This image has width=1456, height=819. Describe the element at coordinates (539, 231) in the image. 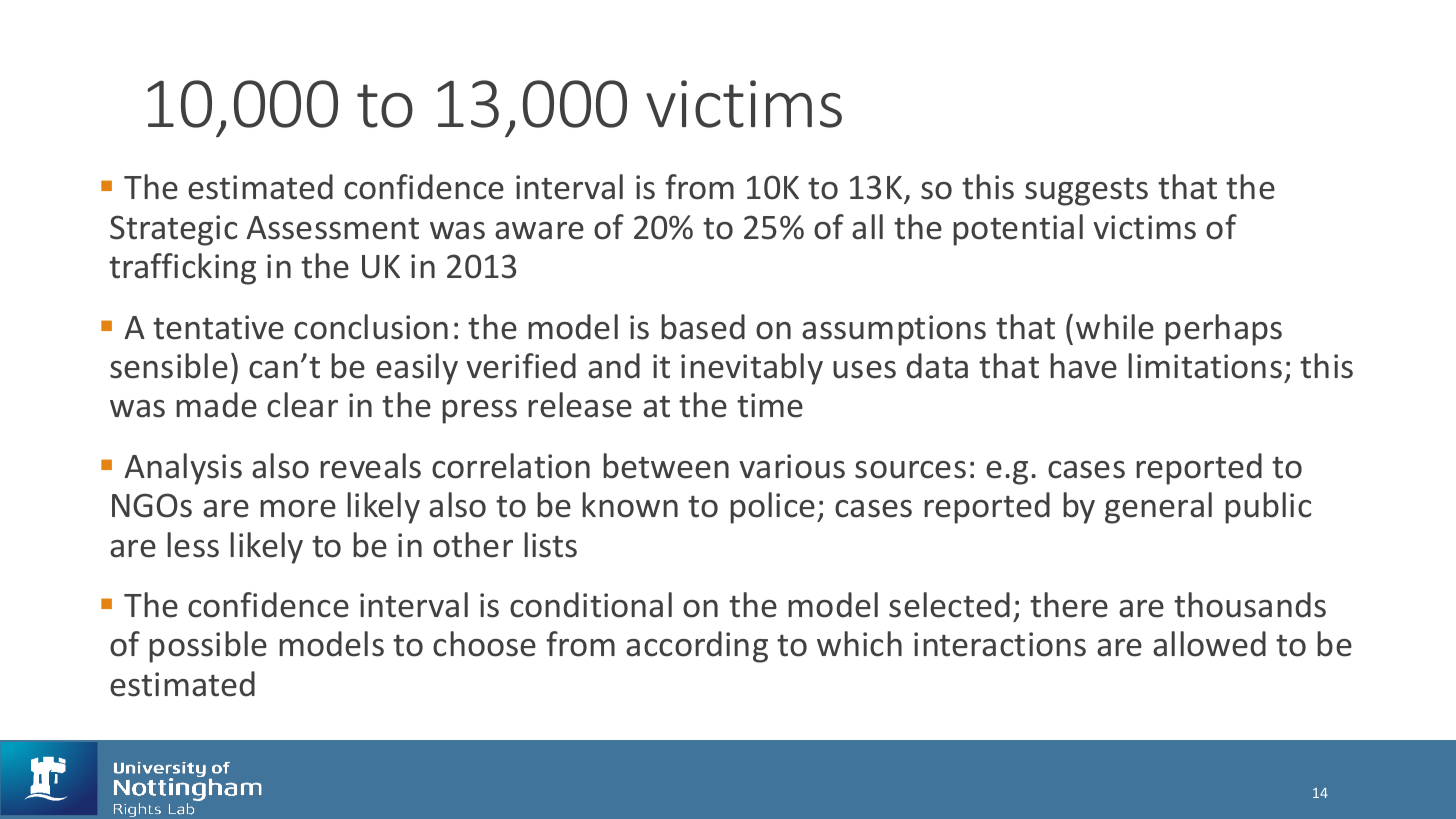

I see `aware` at that location.
